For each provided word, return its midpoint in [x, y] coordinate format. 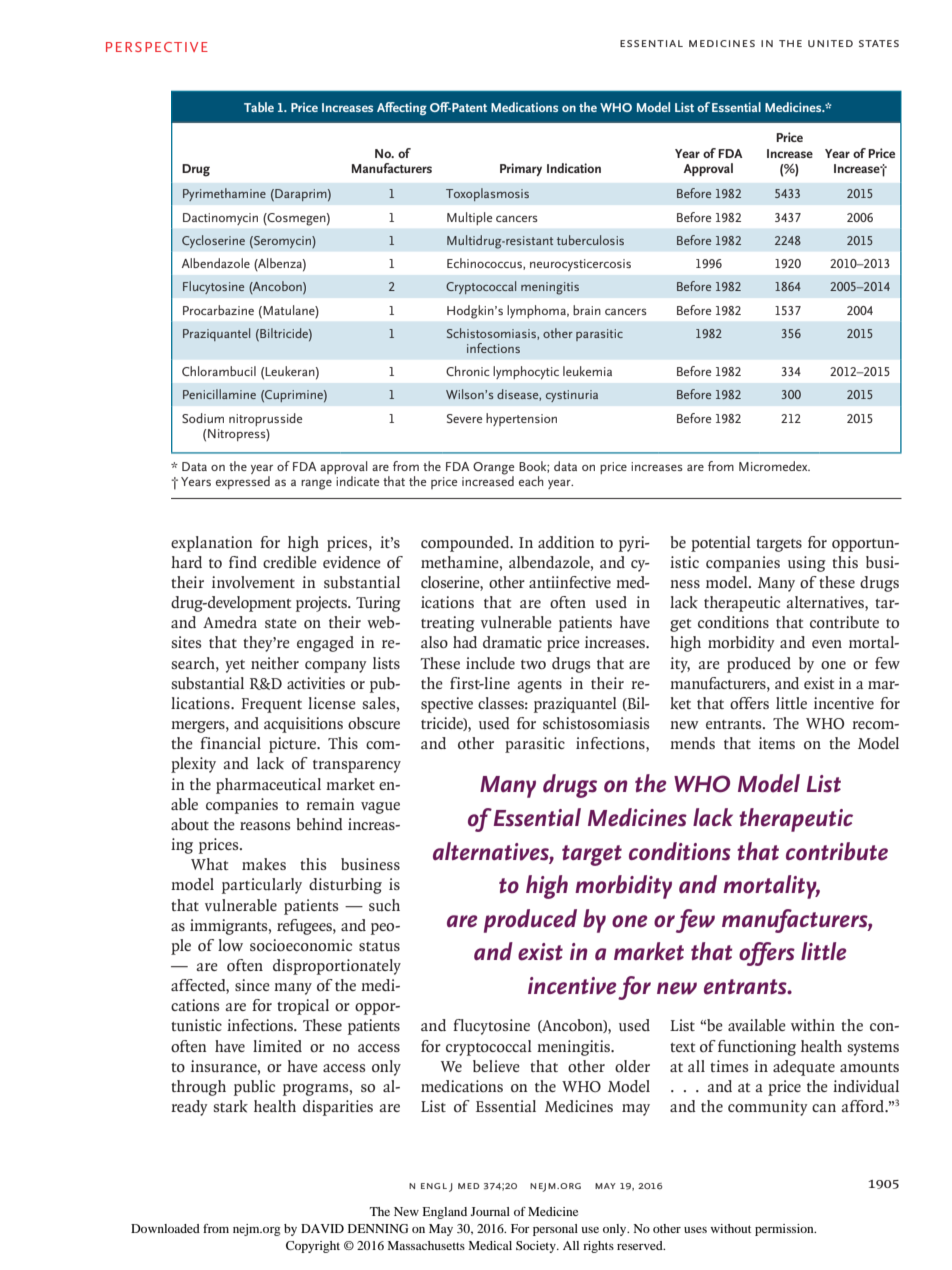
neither [275, 663]
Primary [521, 169]
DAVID [322, 1228]
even [827, 644]
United [830, 43]
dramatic [512, 642]
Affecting [402, 108]
